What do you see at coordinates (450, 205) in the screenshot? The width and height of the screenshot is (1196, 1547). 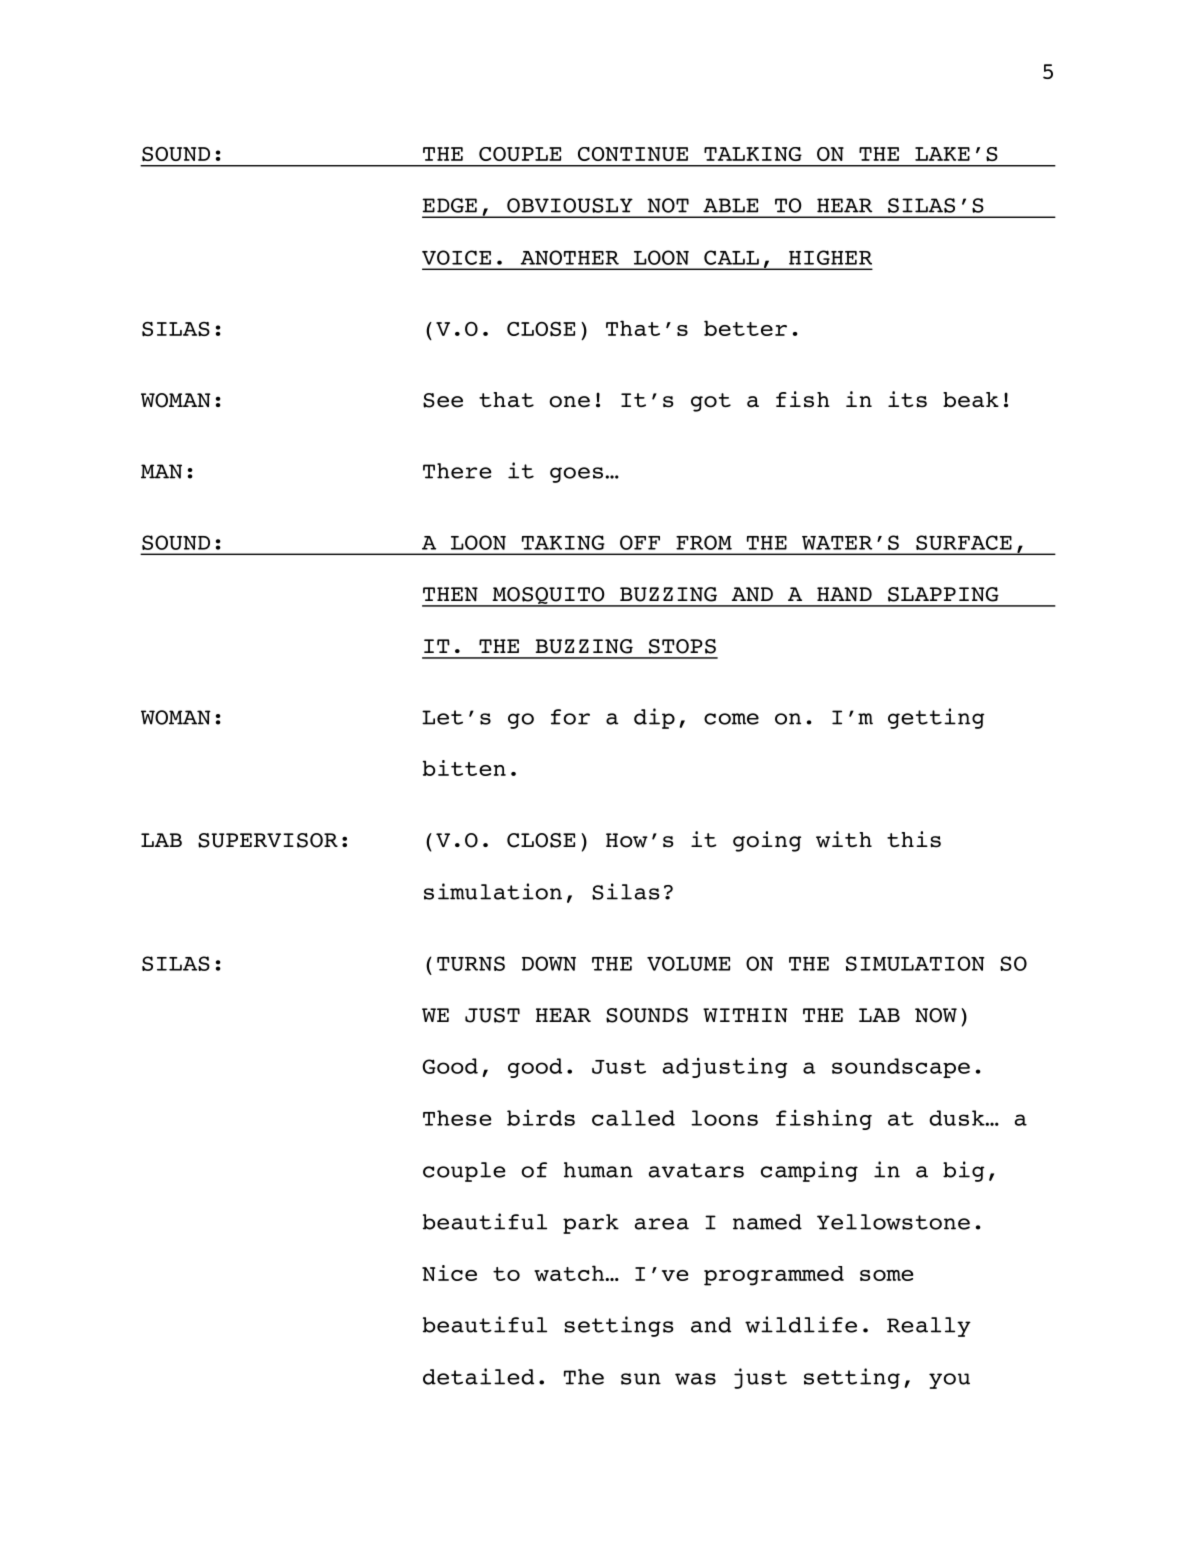 I see `EDGE` at bounding box center [450, 205].
